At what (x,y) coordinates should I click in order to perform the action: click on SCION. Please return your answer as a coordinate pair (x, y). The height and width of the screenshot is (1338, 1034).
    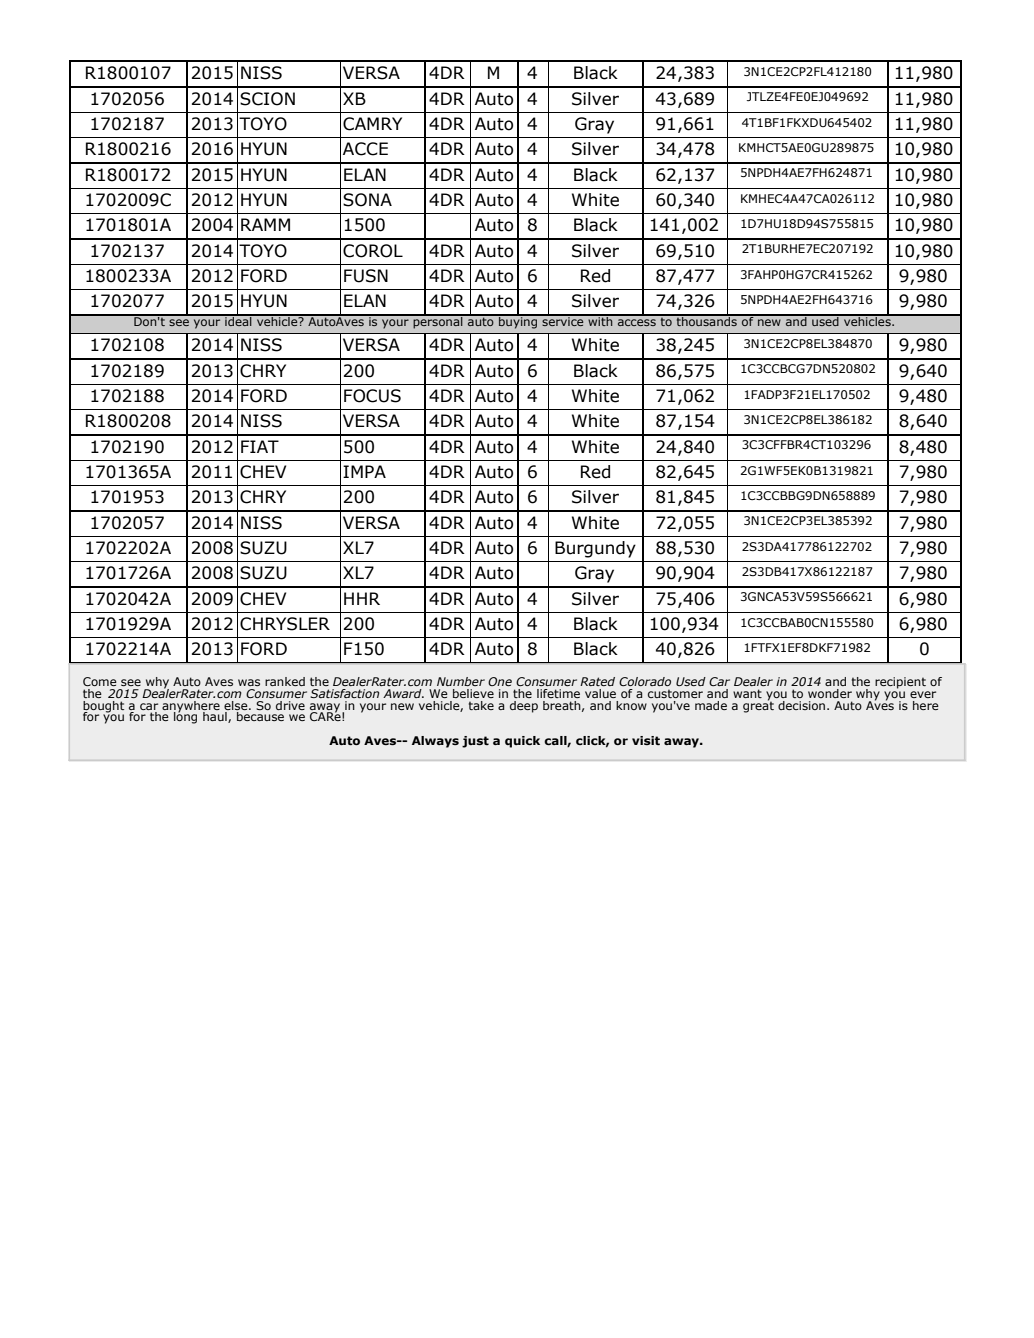
    Looking at the image, I should click on (267, 99).
